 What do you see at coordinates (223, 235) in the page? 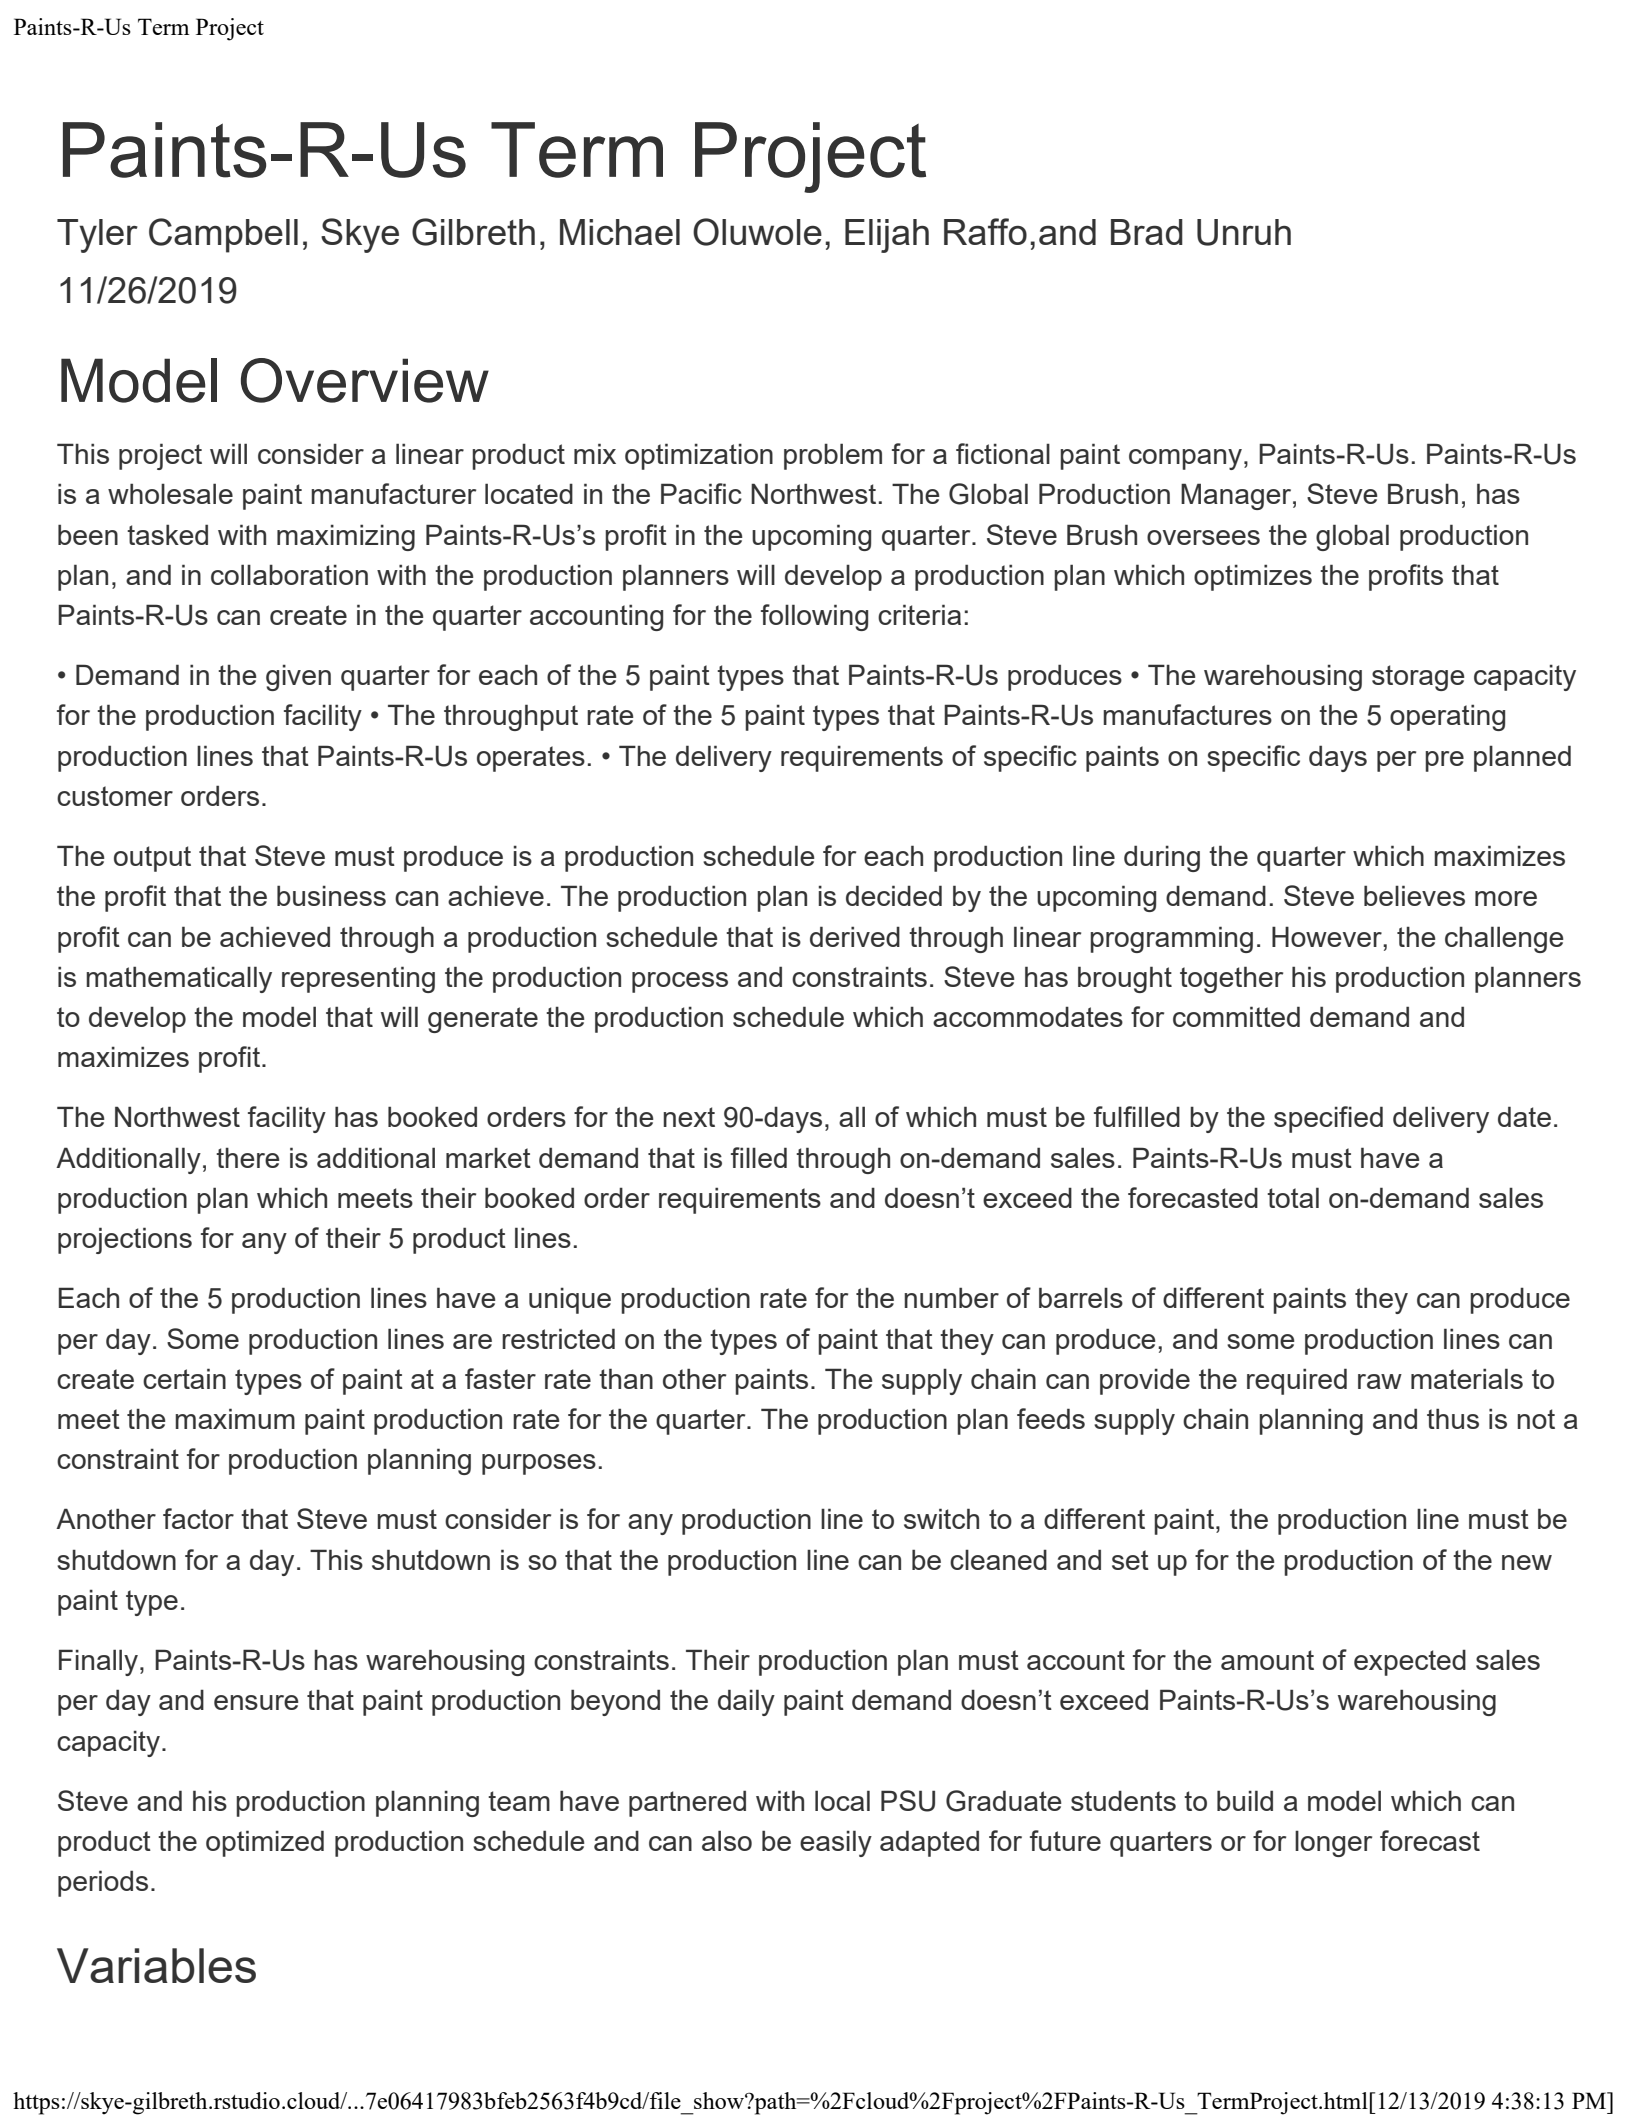
I see `Campbell` at bounding box center [223, 235].
